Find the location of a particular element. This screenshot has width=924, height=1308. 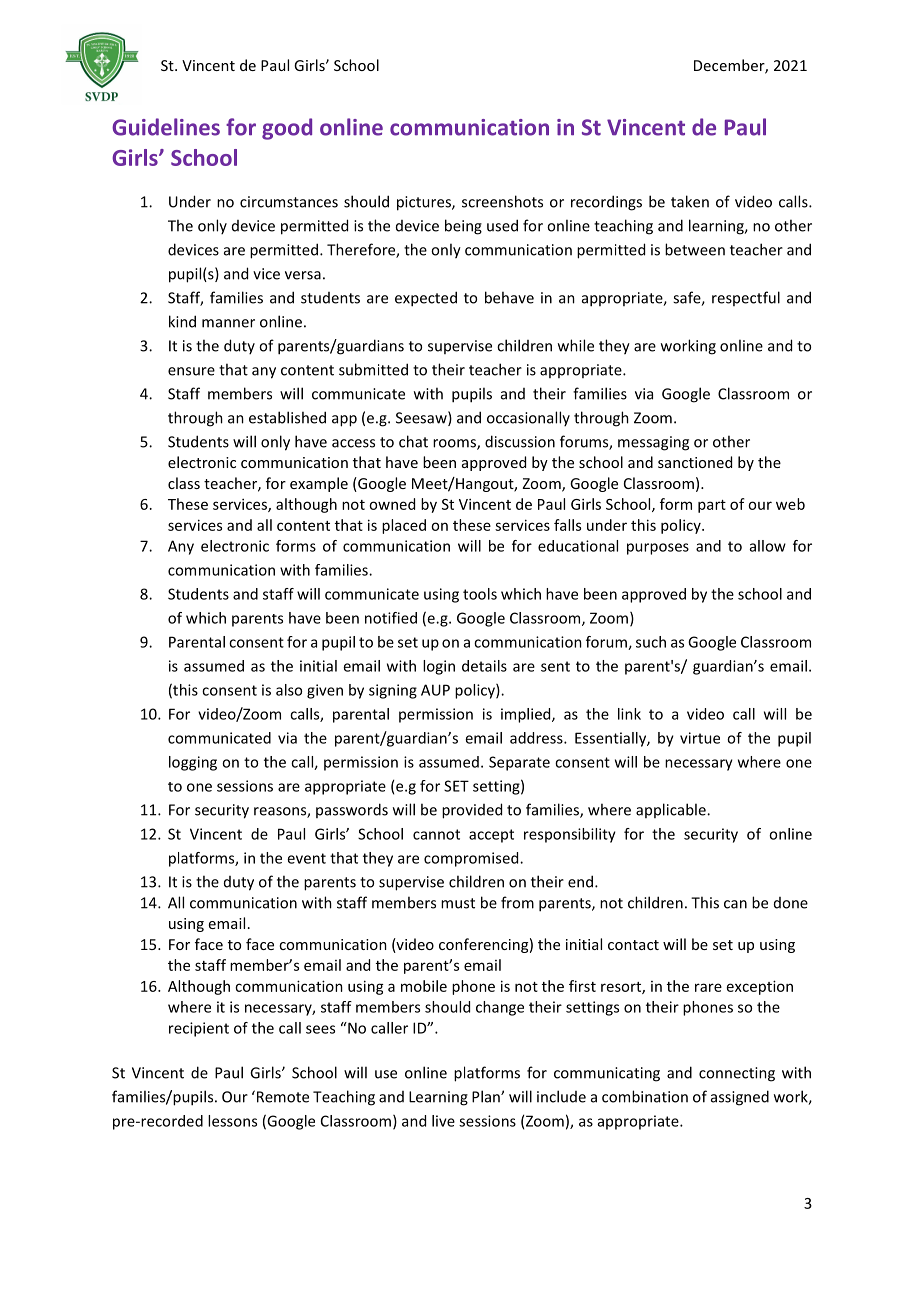

compromised is located at coordinates (472, 859).
